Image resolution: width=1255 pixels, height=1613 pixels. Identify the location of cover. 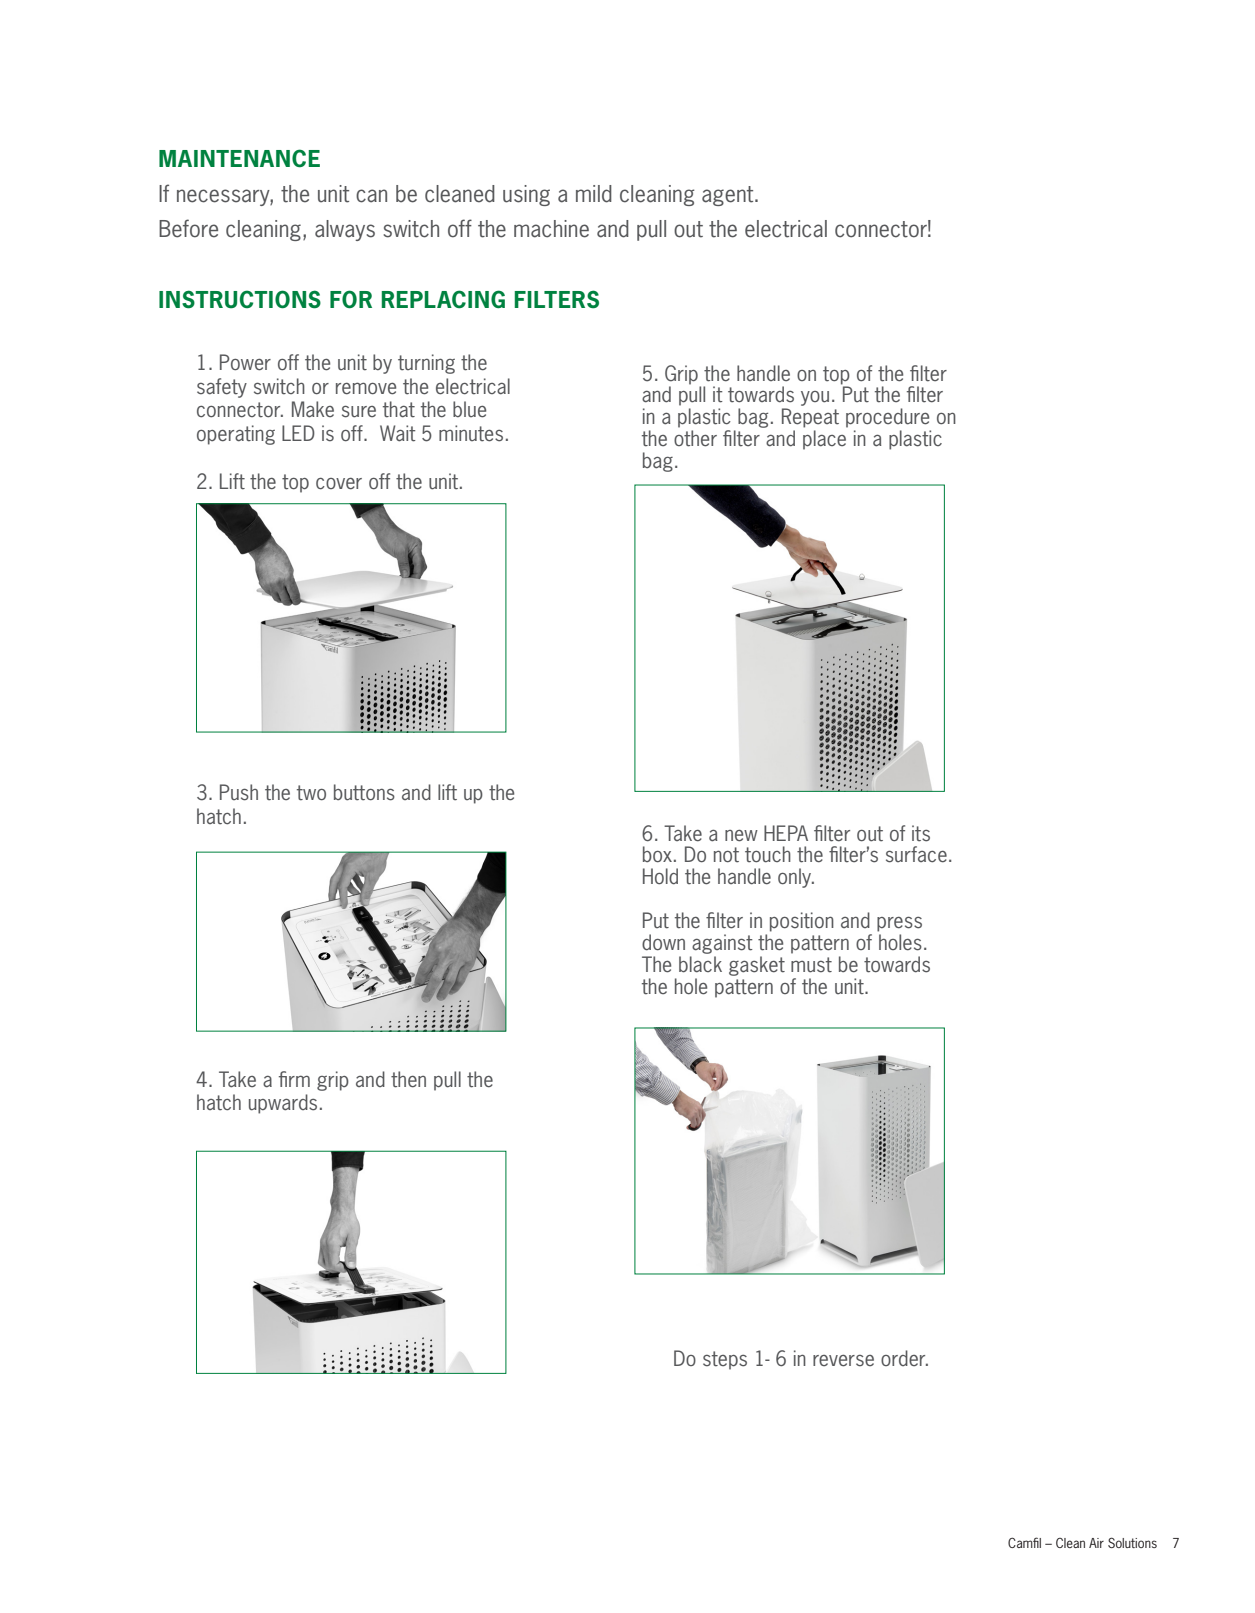
(339, 484).
